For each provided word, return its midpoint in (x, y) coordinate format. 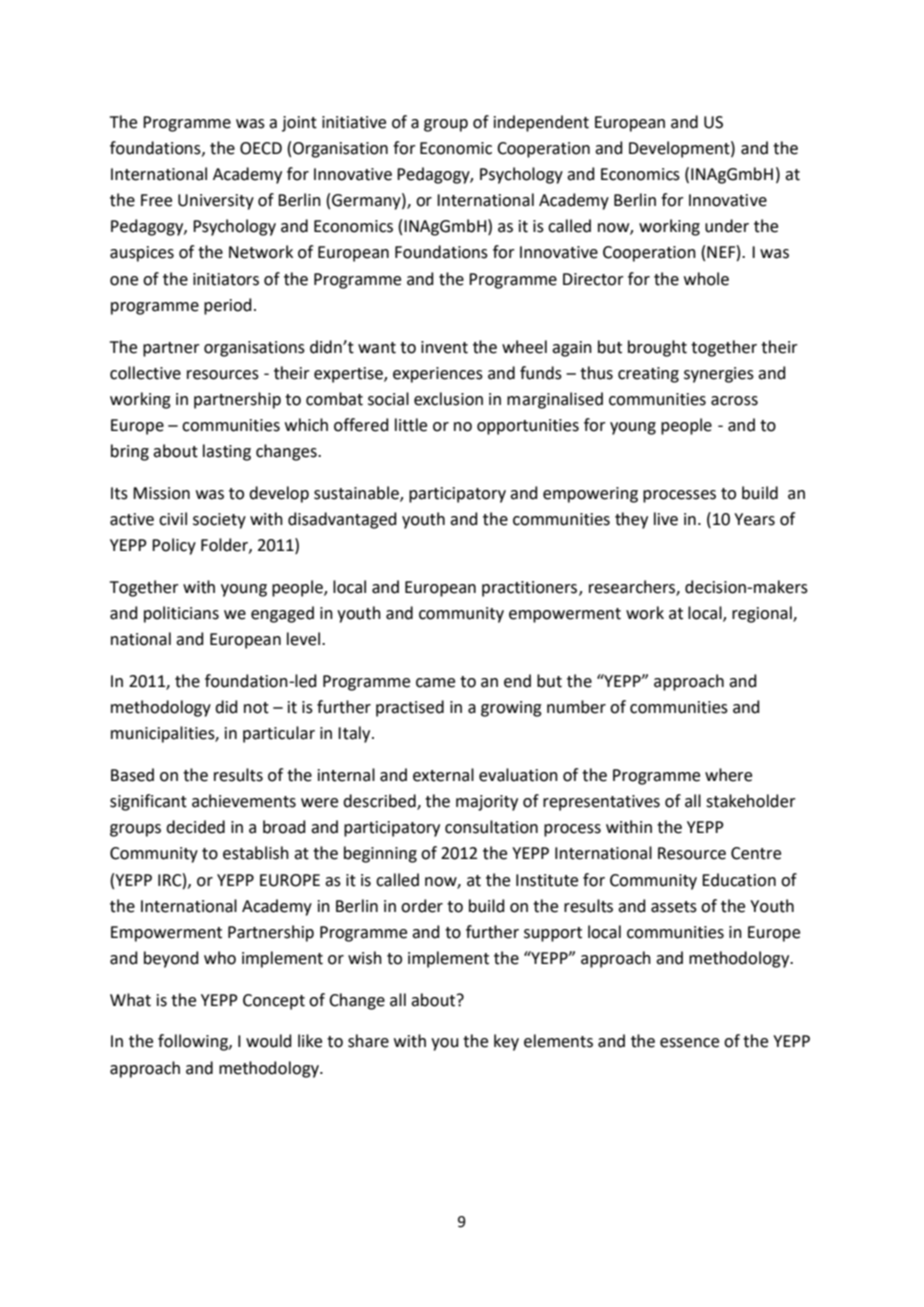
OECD (261, 148)
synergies (719, 375)
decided (195, 827)
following (194, 1042)
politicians (181, 614)
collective (145, 373)
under (727, 226)
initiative (354, 122)
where (728, 775)
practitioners (531, 589)
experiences (438, 375)
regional (763, 614)
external (443, 775)
